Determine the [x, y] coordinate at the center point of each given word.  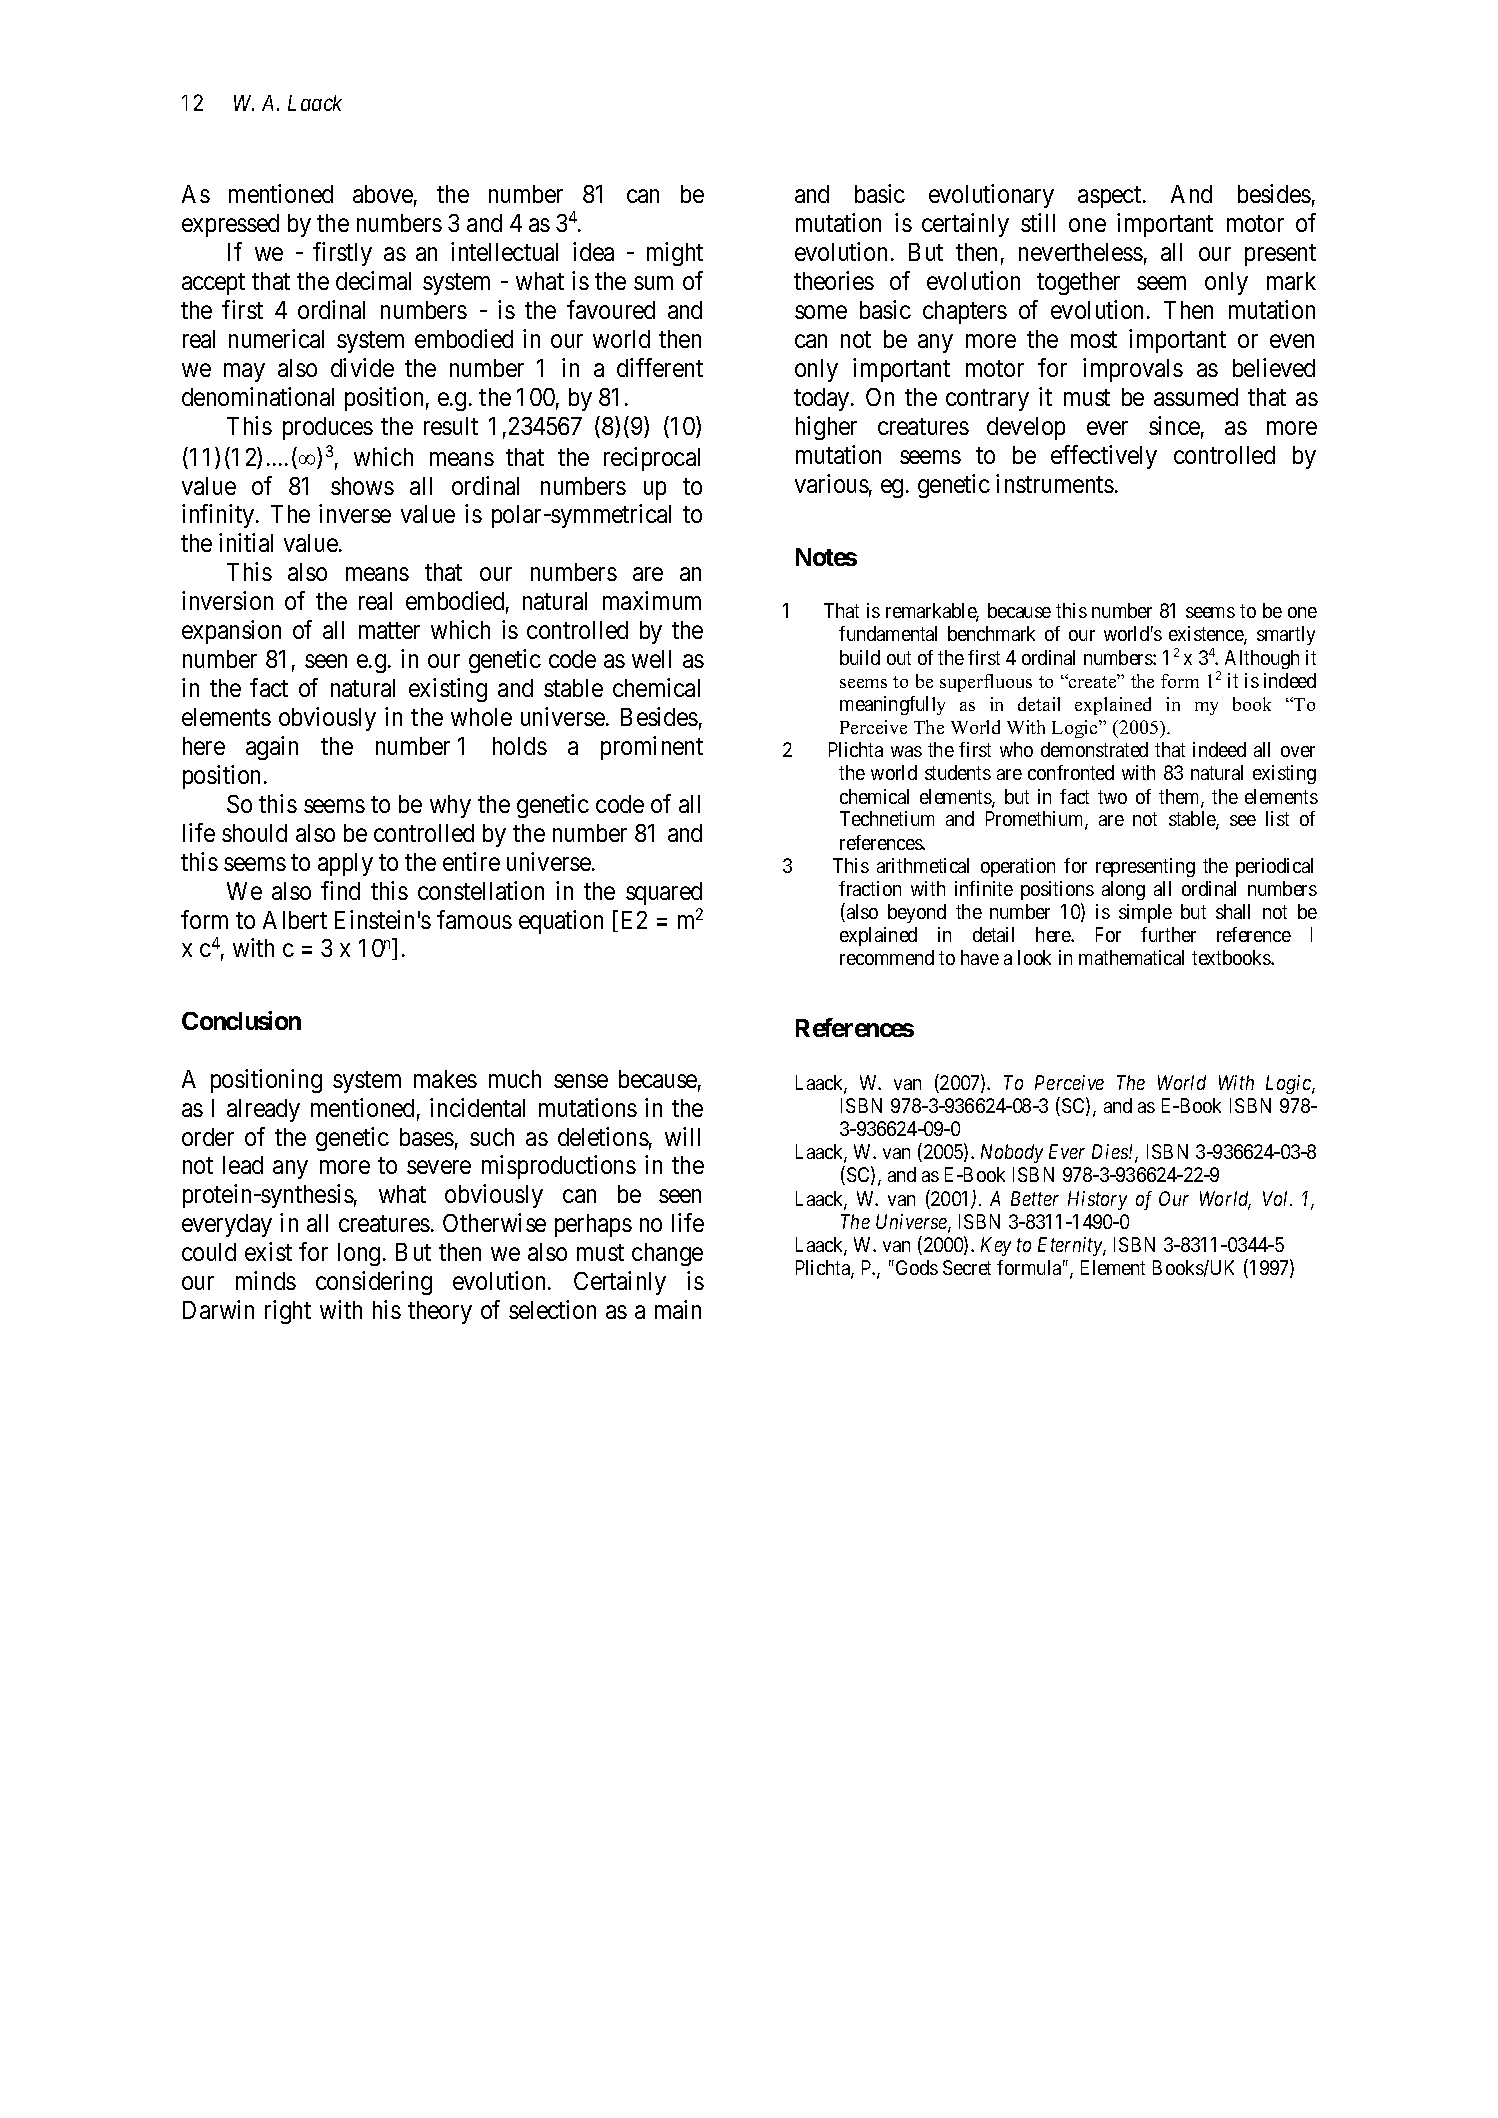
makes [445, 1079]
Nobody [1012, 1153]
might [675, 254]
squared [664, 893]
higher [826, 428]
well [651, 659]
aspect [1111, 197]
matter [389, 631]
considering [374, 1283]
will [682, 1136]
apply [345, 864]
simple [1145, 913]
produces [328, 428]
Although [1262, 659]
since [1174, 425]
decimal [373, 280]
